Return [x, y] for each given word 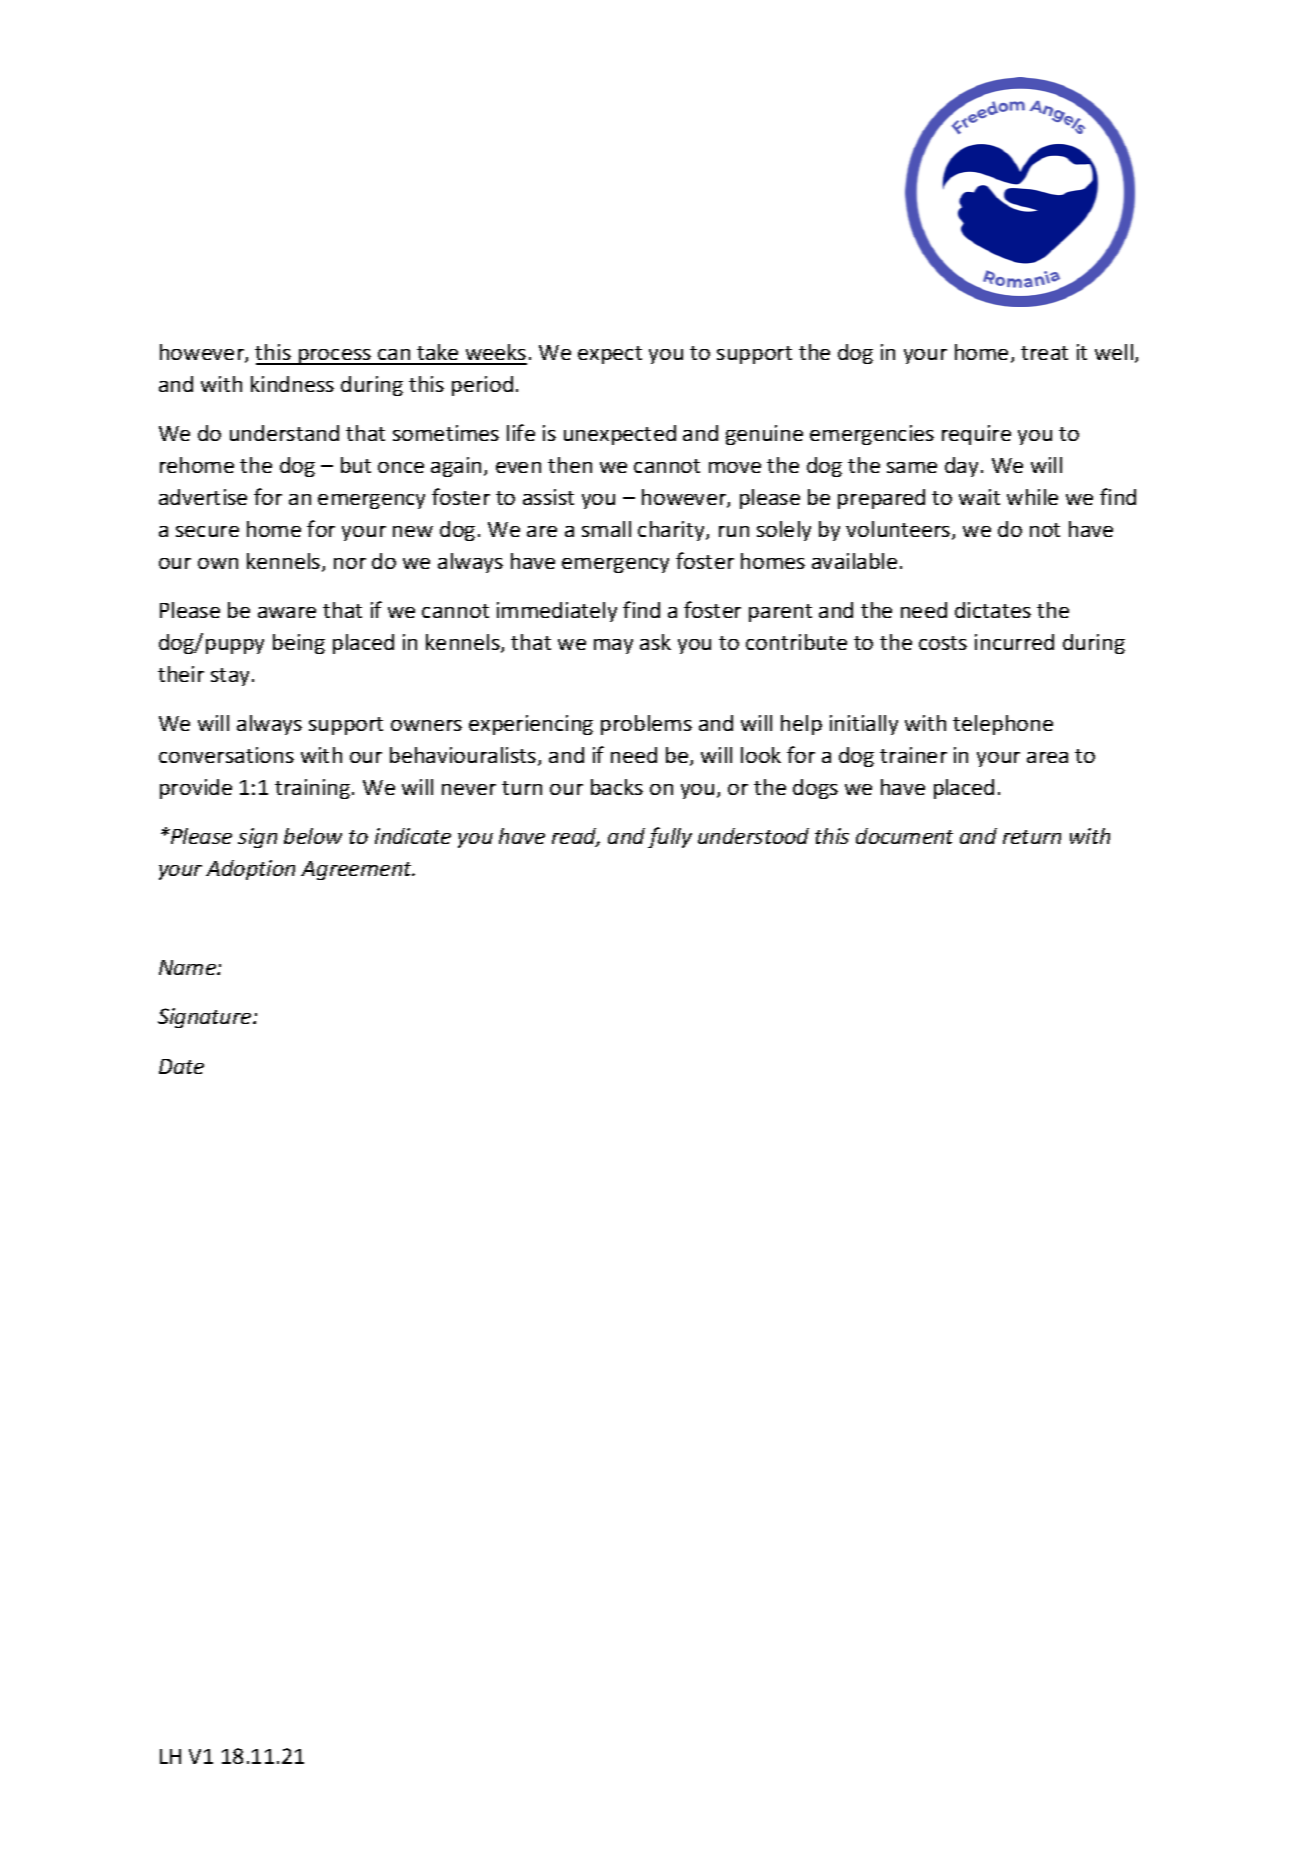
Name [189, 967]
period [482, 386]
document [904, 836]
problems [646, 725]
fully [670, 837]
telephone [1003, 725]
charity [672, 531]
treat [1044, 353]
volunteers [899, 530]
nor [350, 563]
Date [181, 1066]
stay [230, 677]
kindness [292, 384]
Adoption [250, 870]
